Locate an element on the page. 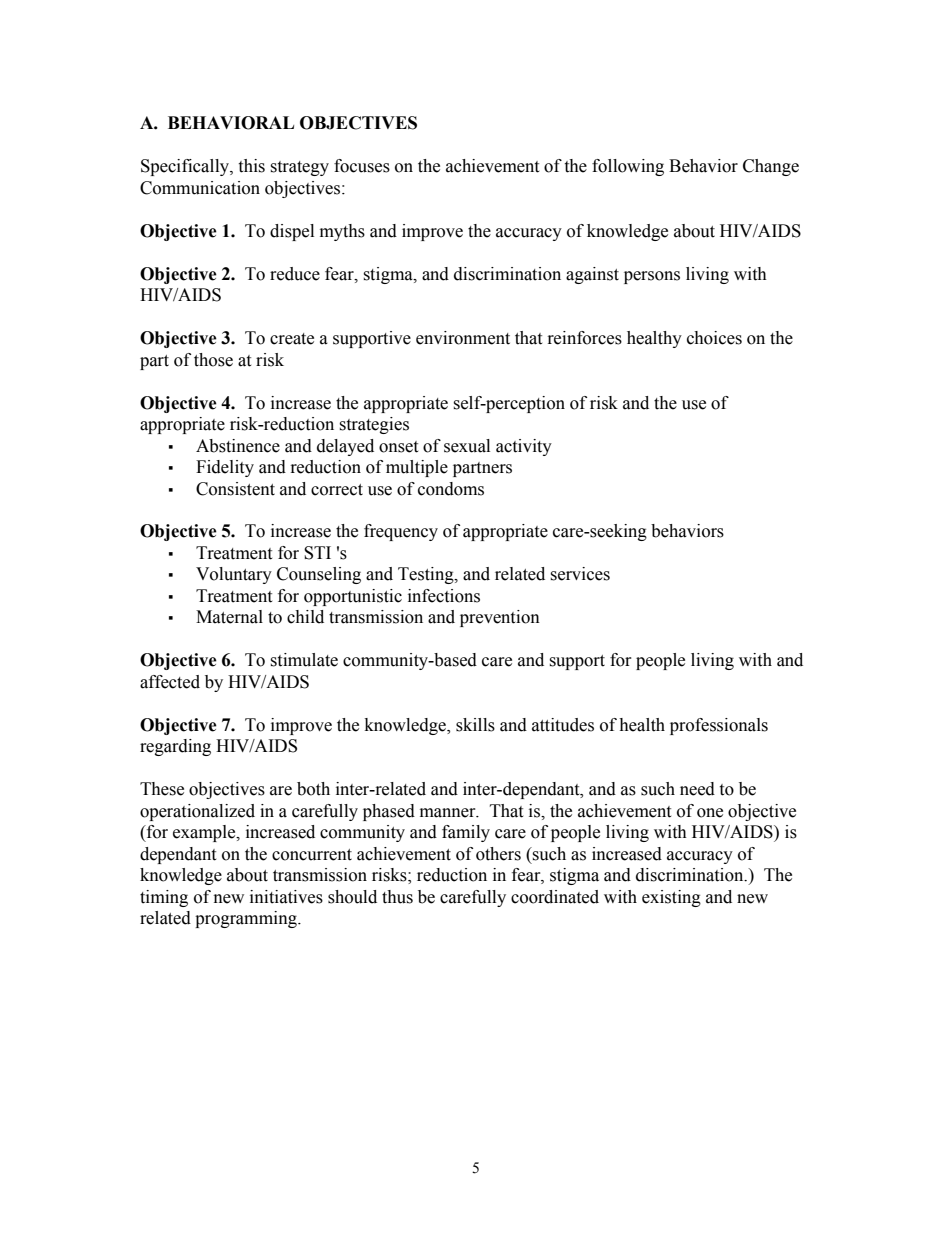  focuses is located at coordinates (362, 166).
